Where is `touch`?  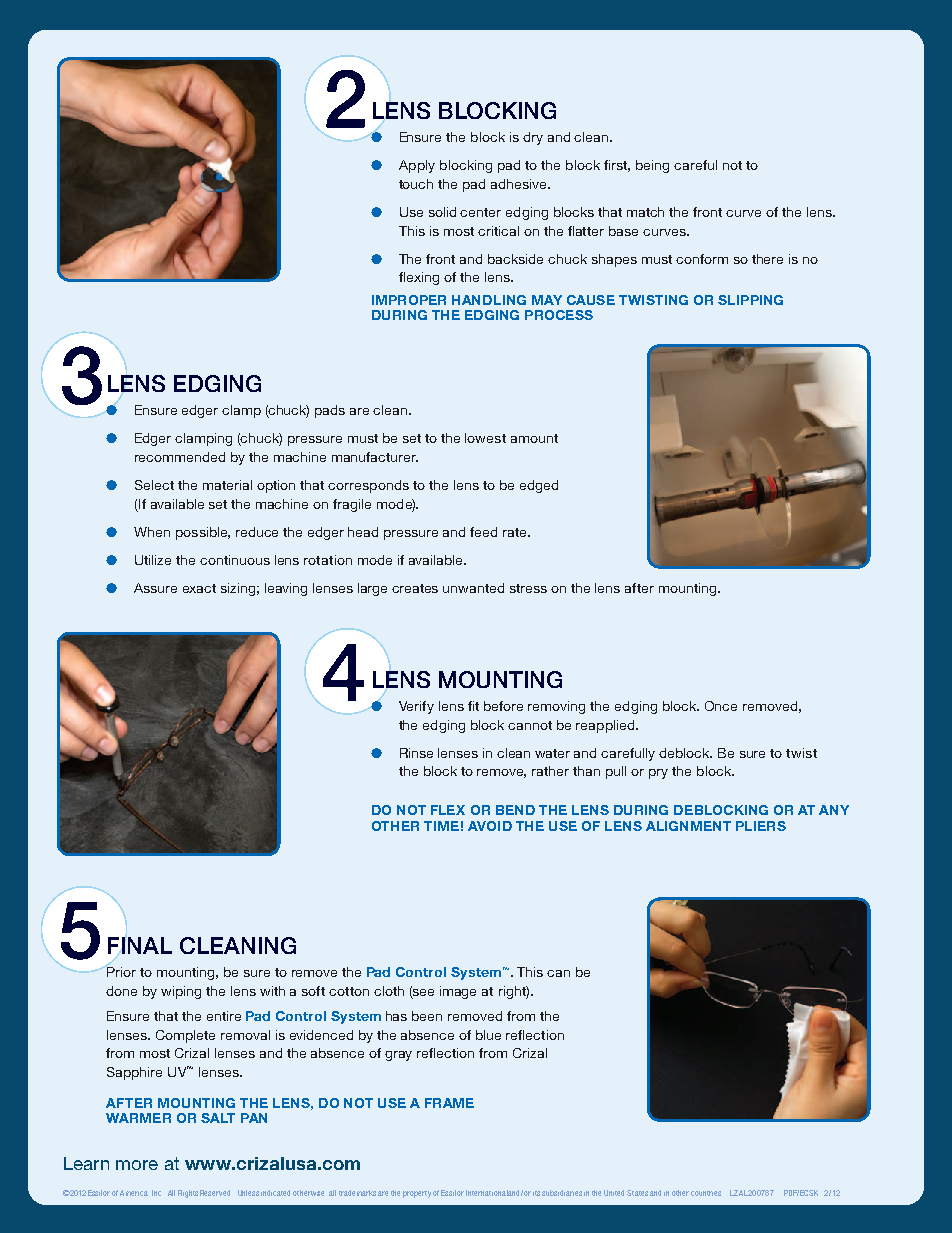 touch is located at coordinates (416, 184).
